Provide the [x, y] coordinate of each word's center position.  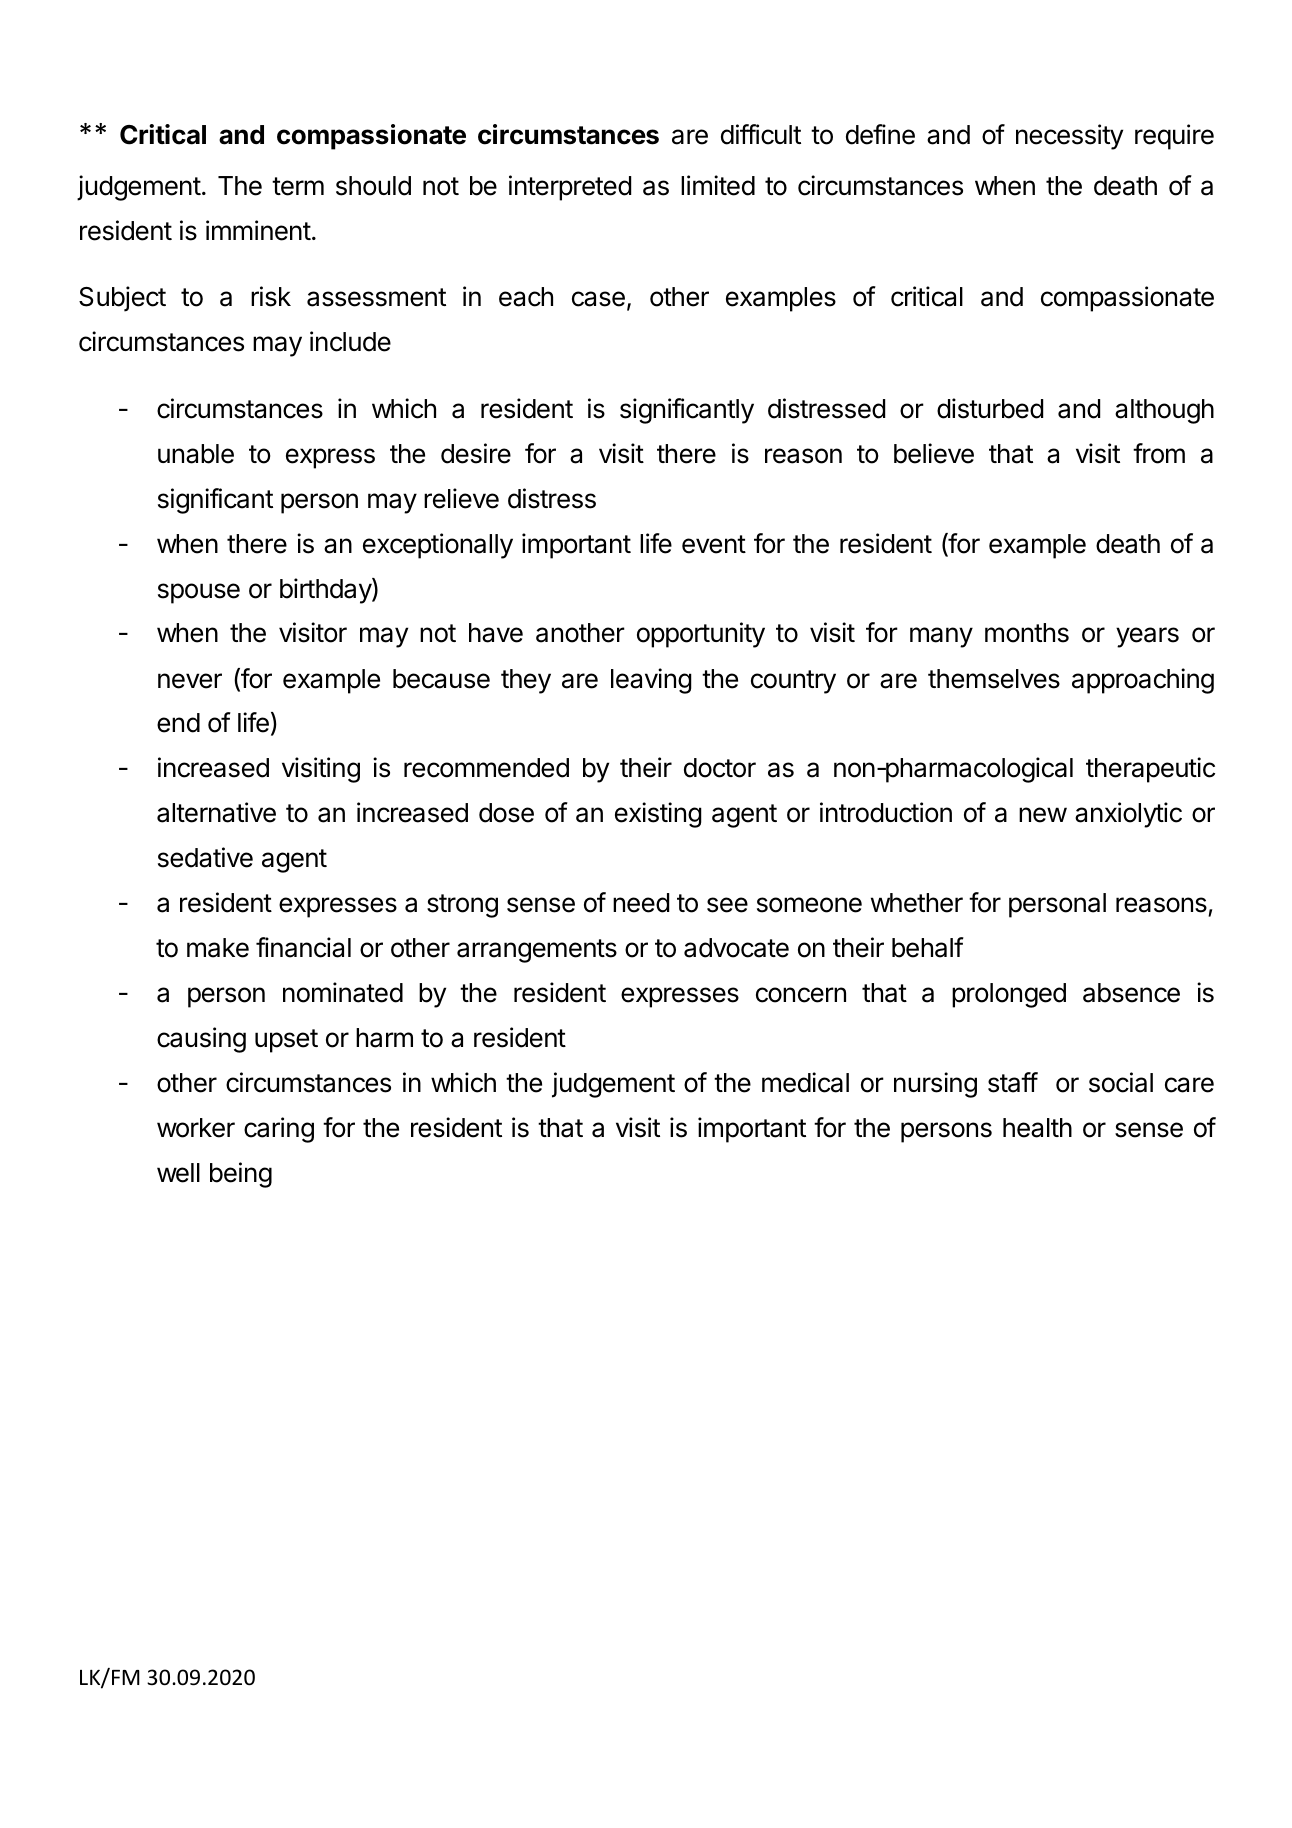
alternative [216, 812]
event [714, 544]
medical [805, 1082]
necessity [1069, 137]
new [1043, 815]
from [1159, 453]
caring [279, 1130]
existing [658, 815]
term [298, 186]
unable [196, 454]
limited [718, 185]
